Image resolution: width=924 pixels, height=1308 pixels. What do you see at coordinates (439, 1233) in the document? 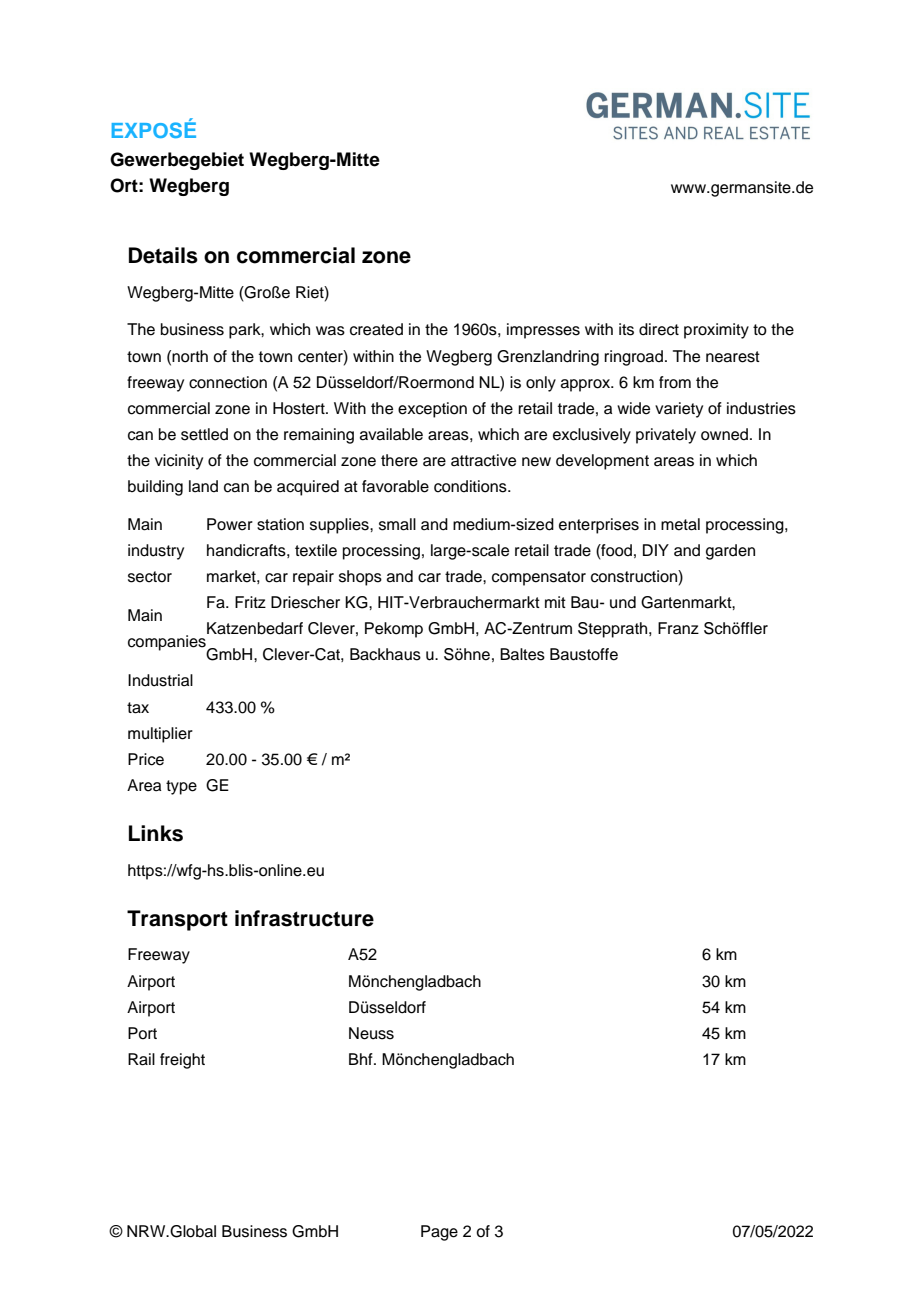
I see `Page` at bounding box center [439, 1233].
